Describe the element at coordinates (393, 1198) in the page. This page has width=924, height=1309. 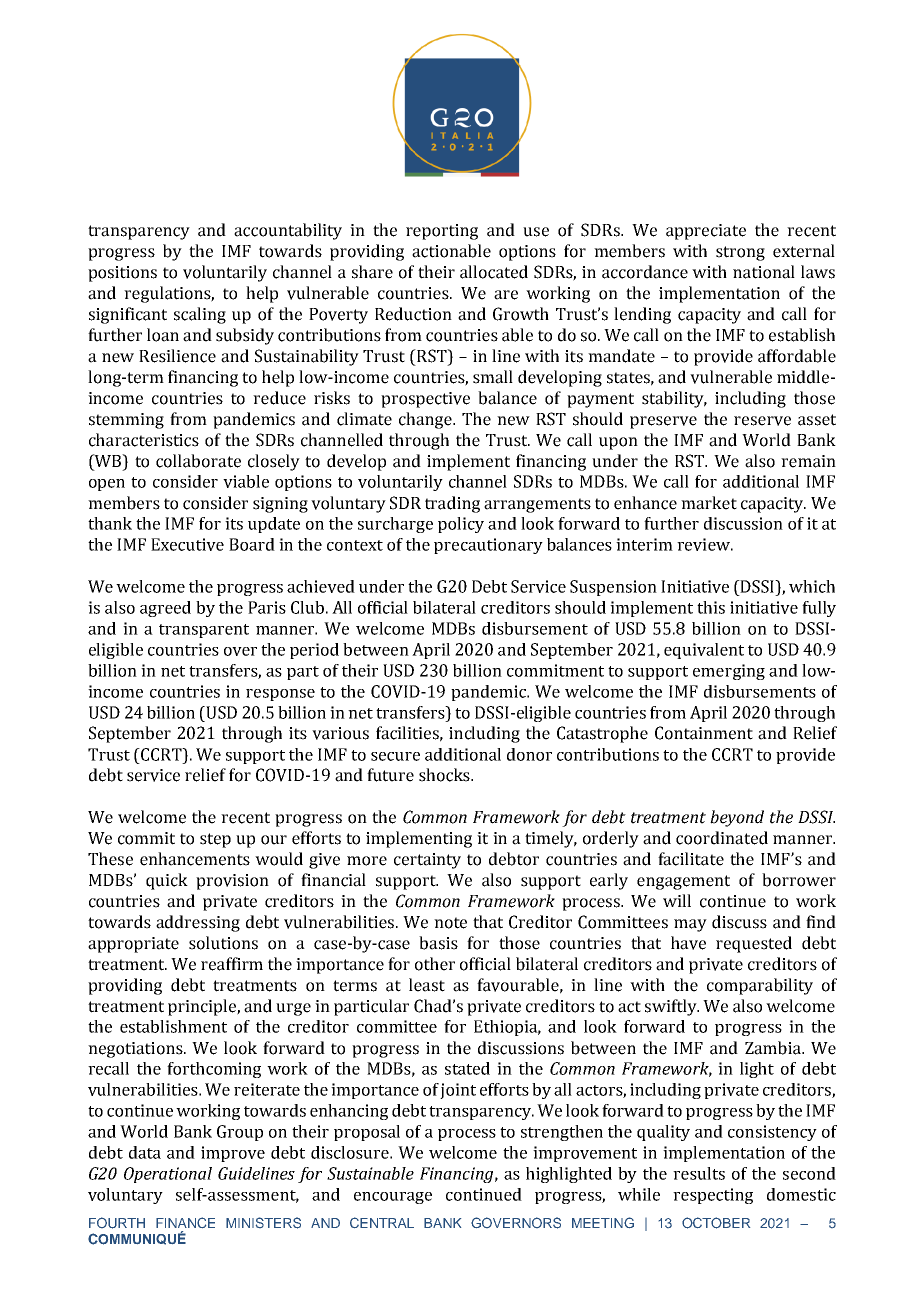
I see `encourage` at that location.
